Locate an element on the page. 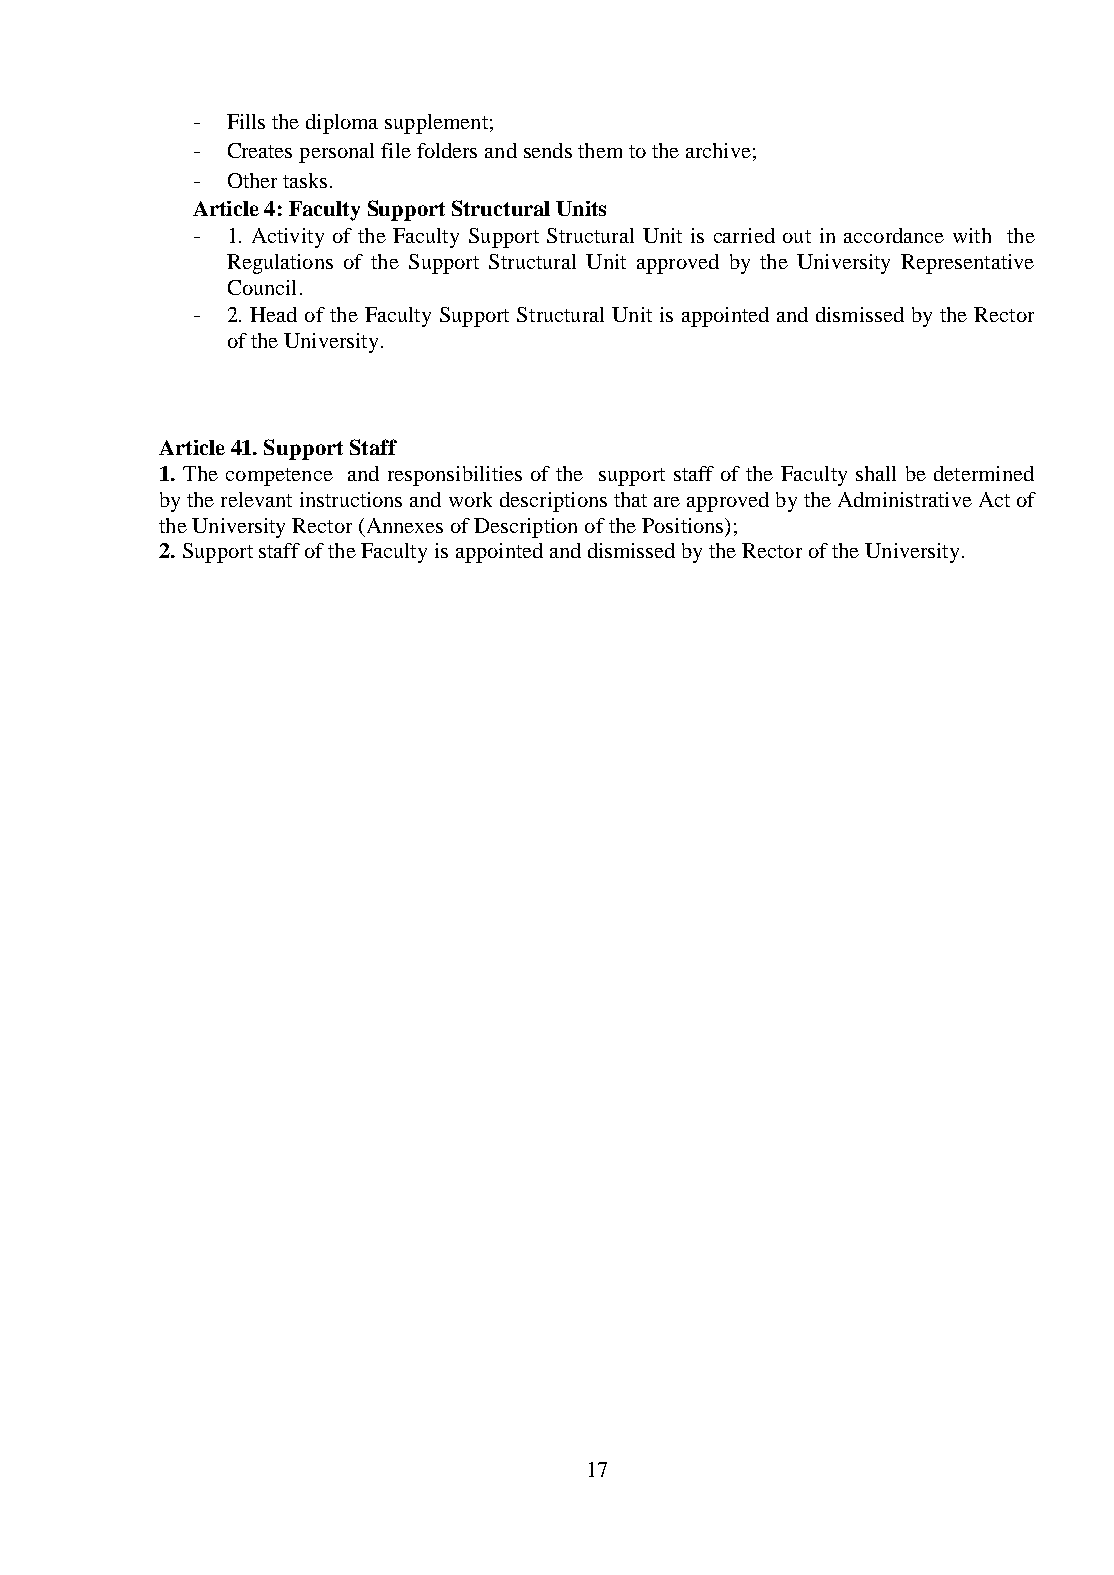  Head is located at coordinates (273, 314).
